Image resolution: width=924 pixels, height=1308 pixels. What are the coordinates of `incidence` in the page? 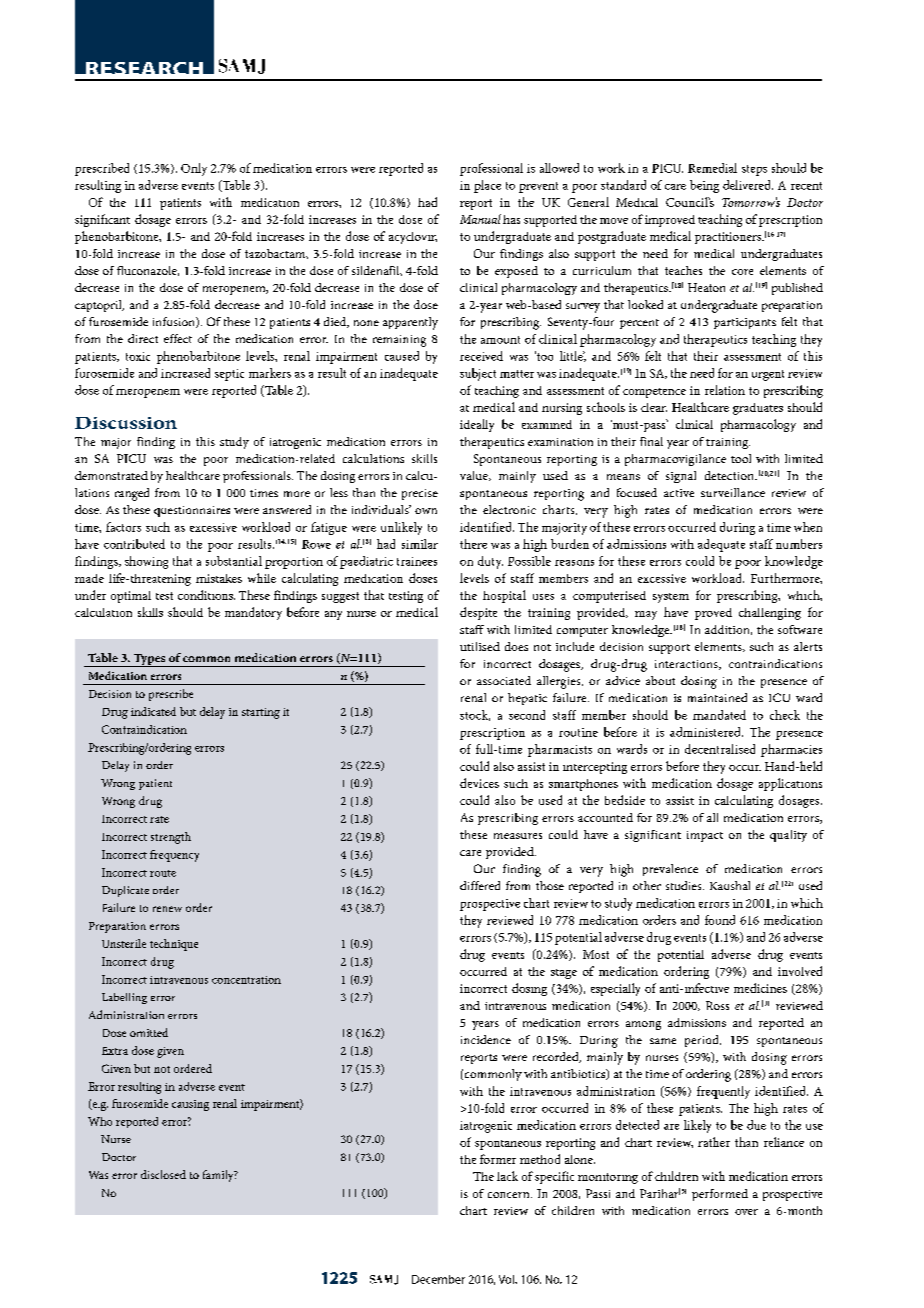 It's located at (486, 1039).
